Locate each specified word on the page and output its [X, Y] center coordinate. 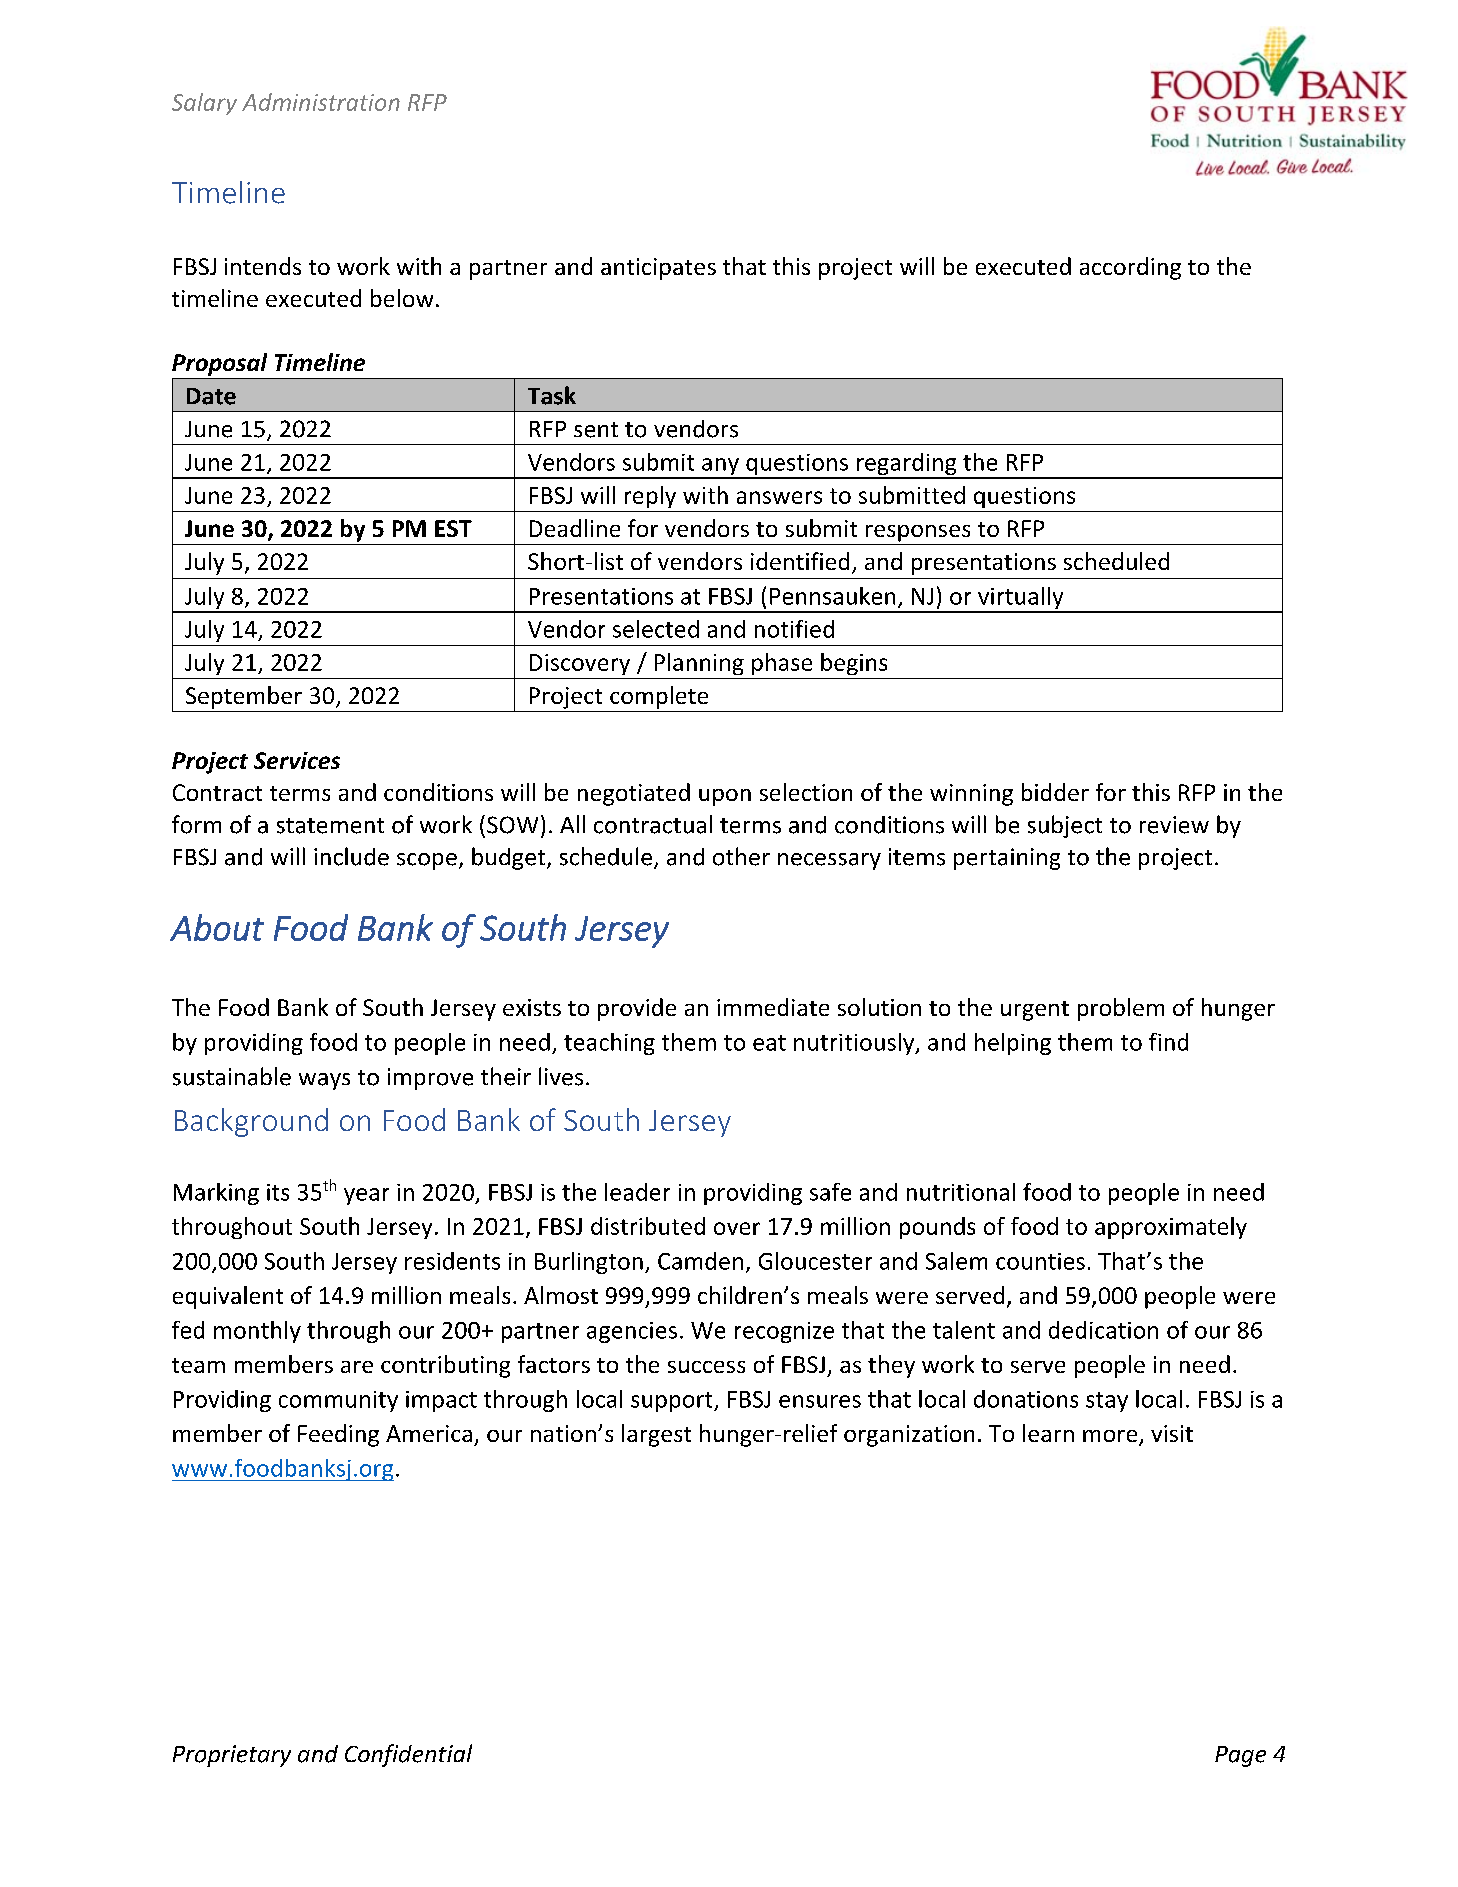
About [217, 927]
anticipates [658, 269]
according [1130, 268]
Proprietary [232, 1756]
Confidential [408, 1755]
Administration [321, 102]
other [741, 856]
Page [1240, 1756]
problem [1121, 1009]
